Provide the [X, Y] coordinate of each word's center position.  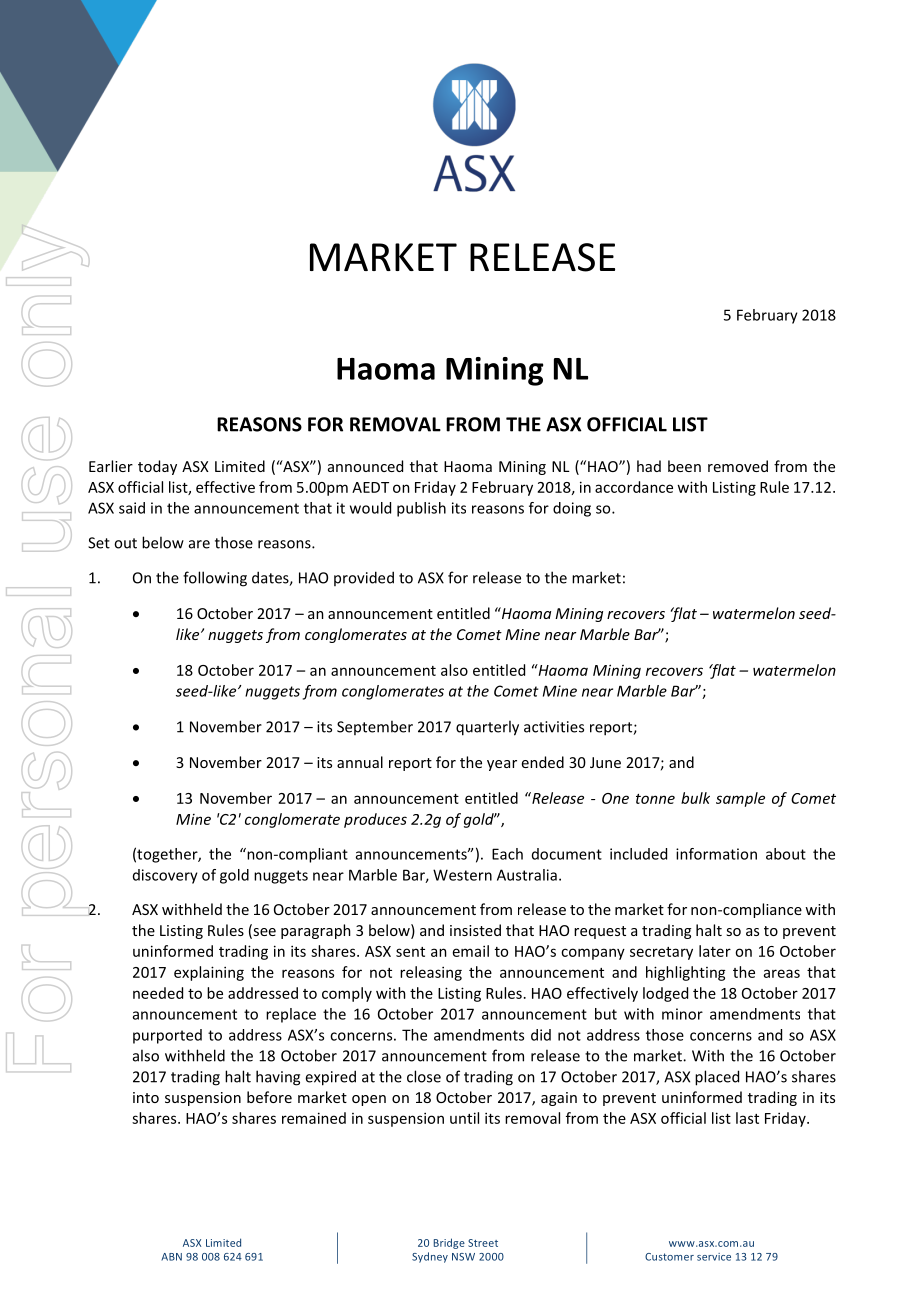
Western [462, 875]
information [716, 854]
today [157, 467]
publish [421, 509]
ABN [171, 1257]
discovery [165, 876]
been [684, 466]
